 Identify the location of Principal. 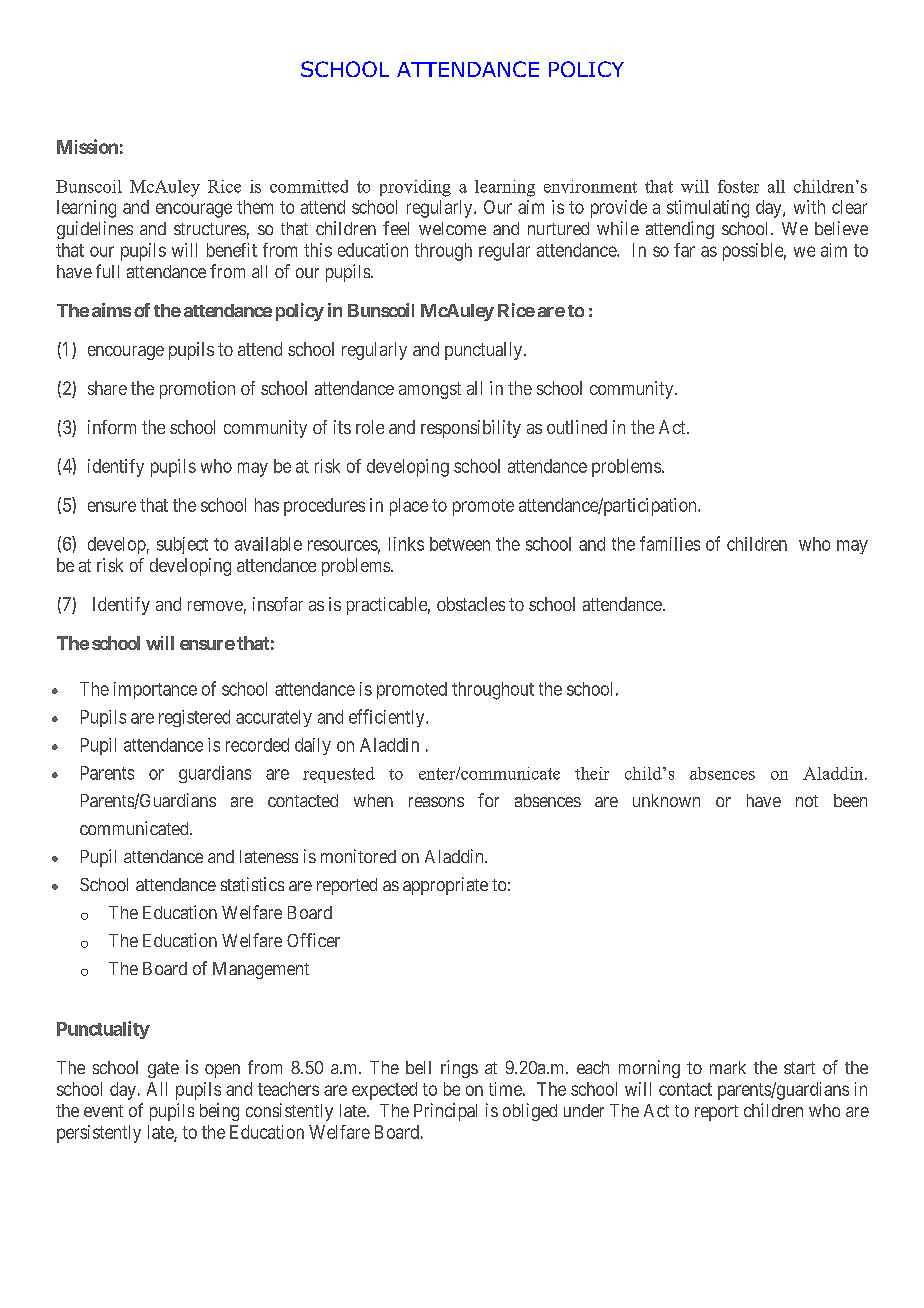
(445, 1112).
